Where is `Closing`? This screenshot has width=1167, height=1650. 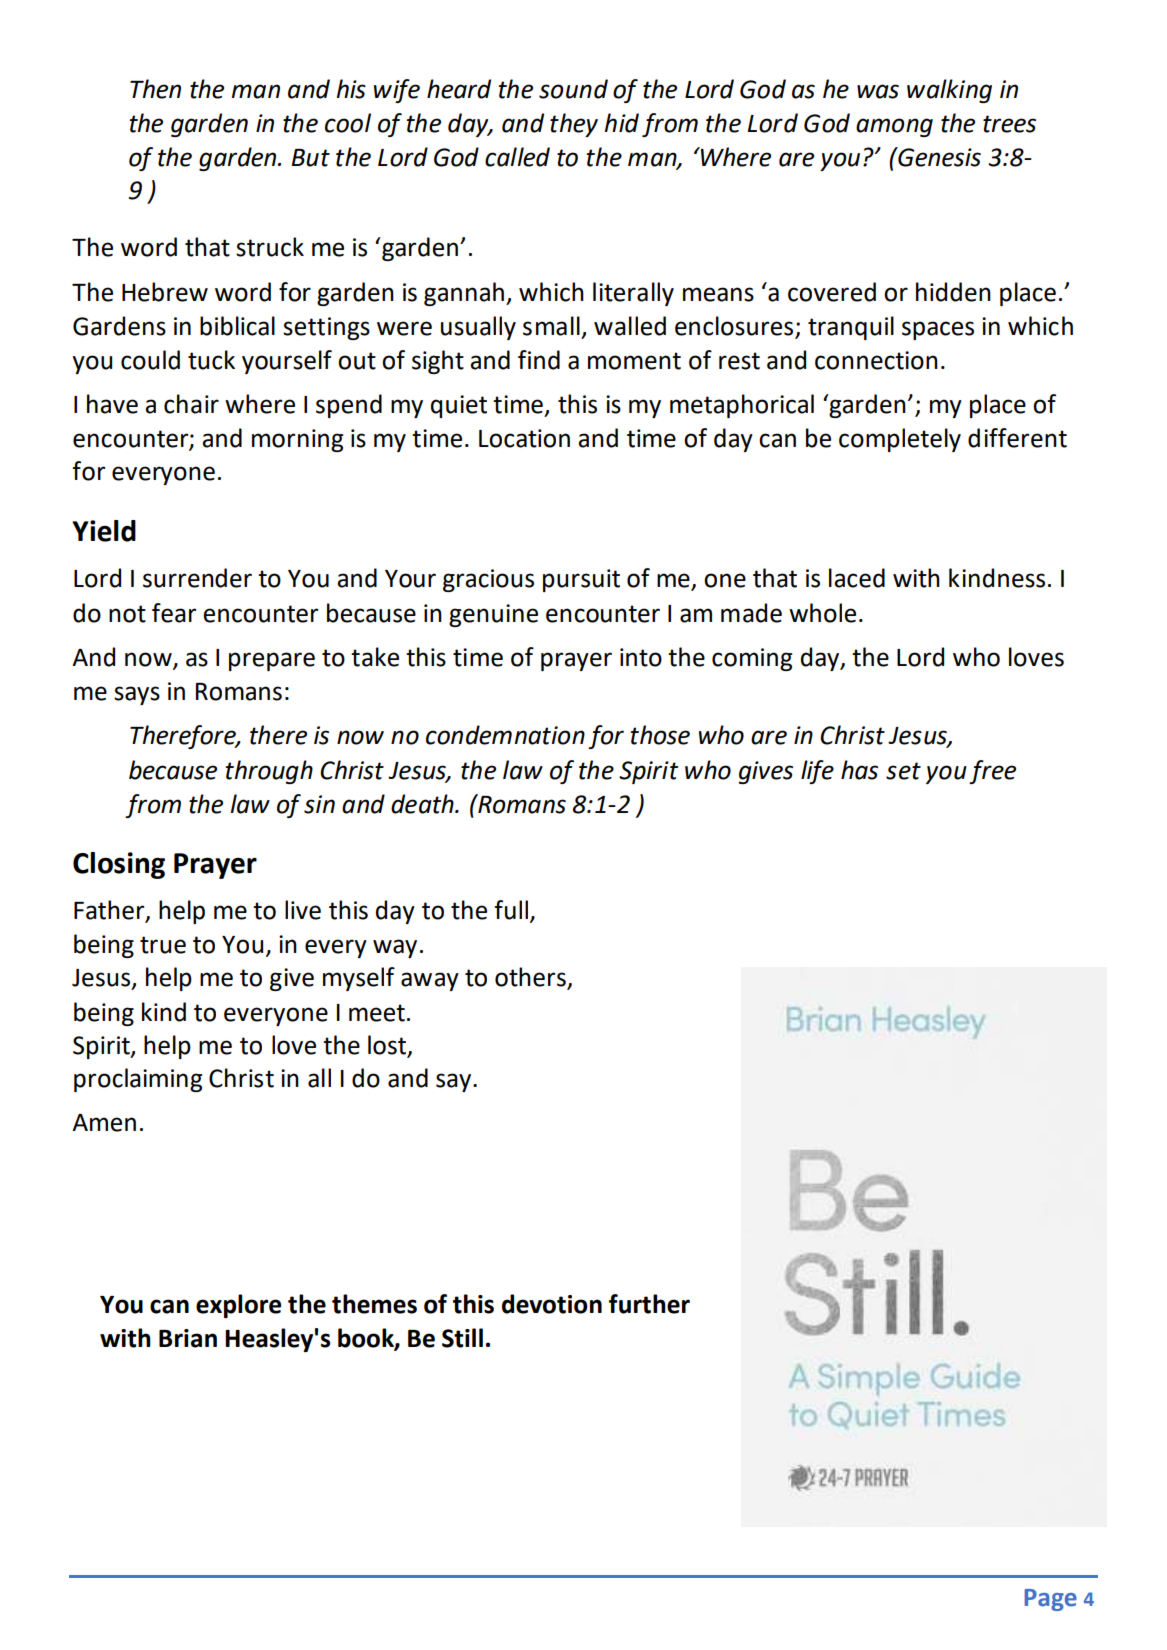 Closing is located at coordinates (119, 865).
